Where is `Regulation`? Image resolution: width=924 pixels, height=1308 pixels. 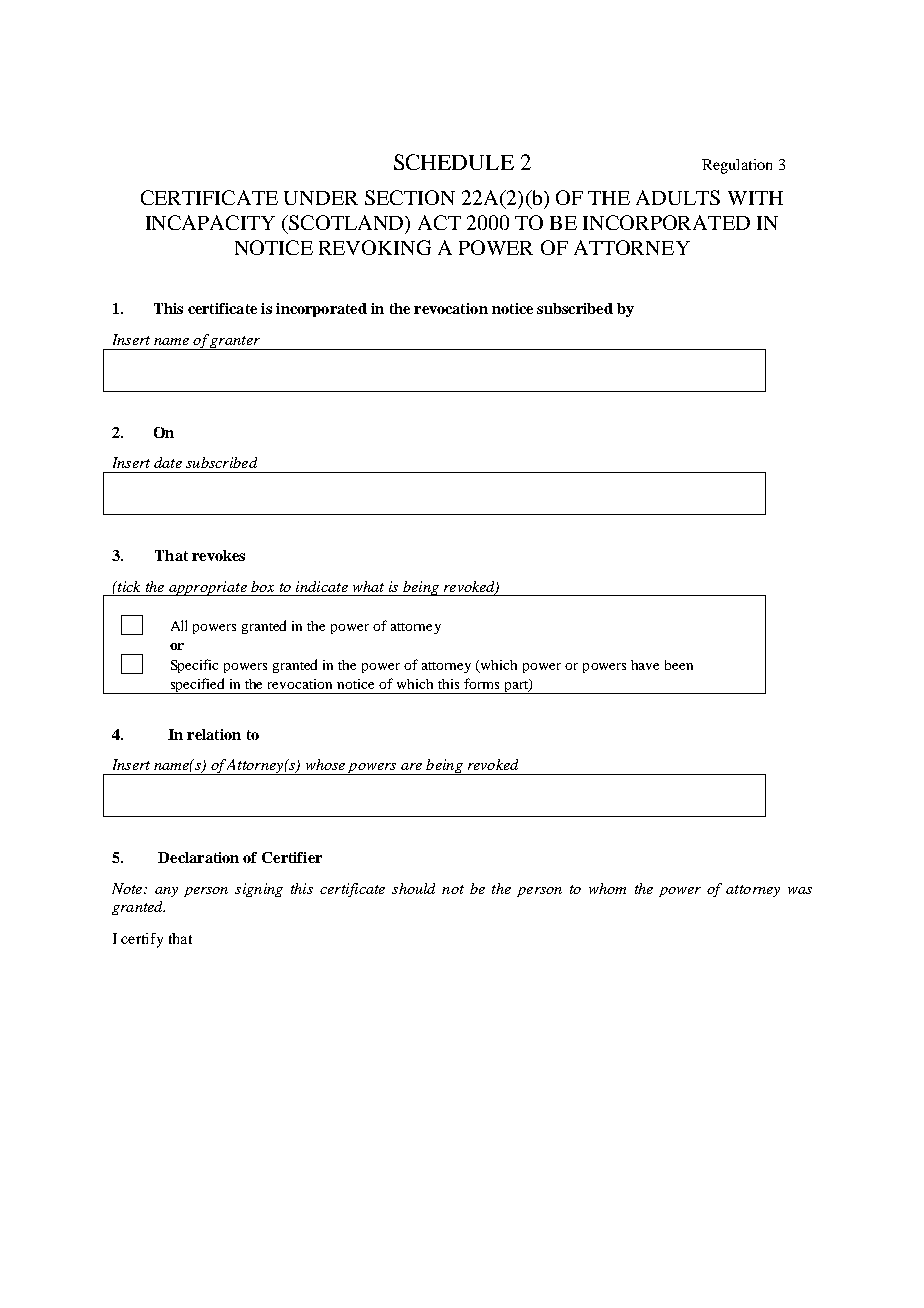 Regulation is located at coordinates (737, 166).
